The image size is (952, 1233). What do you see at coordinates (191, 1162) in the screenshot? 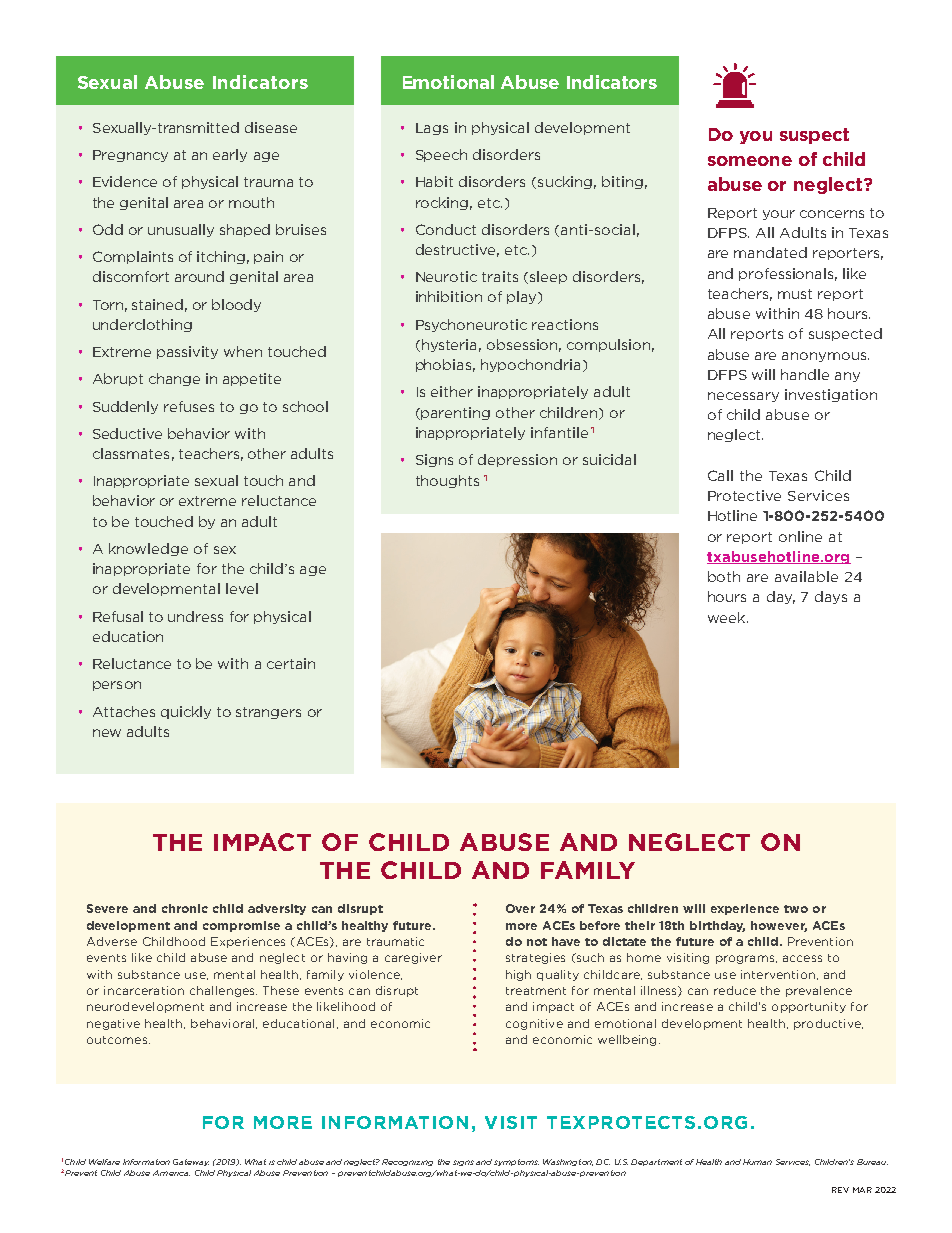
I see `Gateway` at bounding box center [191, 1162].
